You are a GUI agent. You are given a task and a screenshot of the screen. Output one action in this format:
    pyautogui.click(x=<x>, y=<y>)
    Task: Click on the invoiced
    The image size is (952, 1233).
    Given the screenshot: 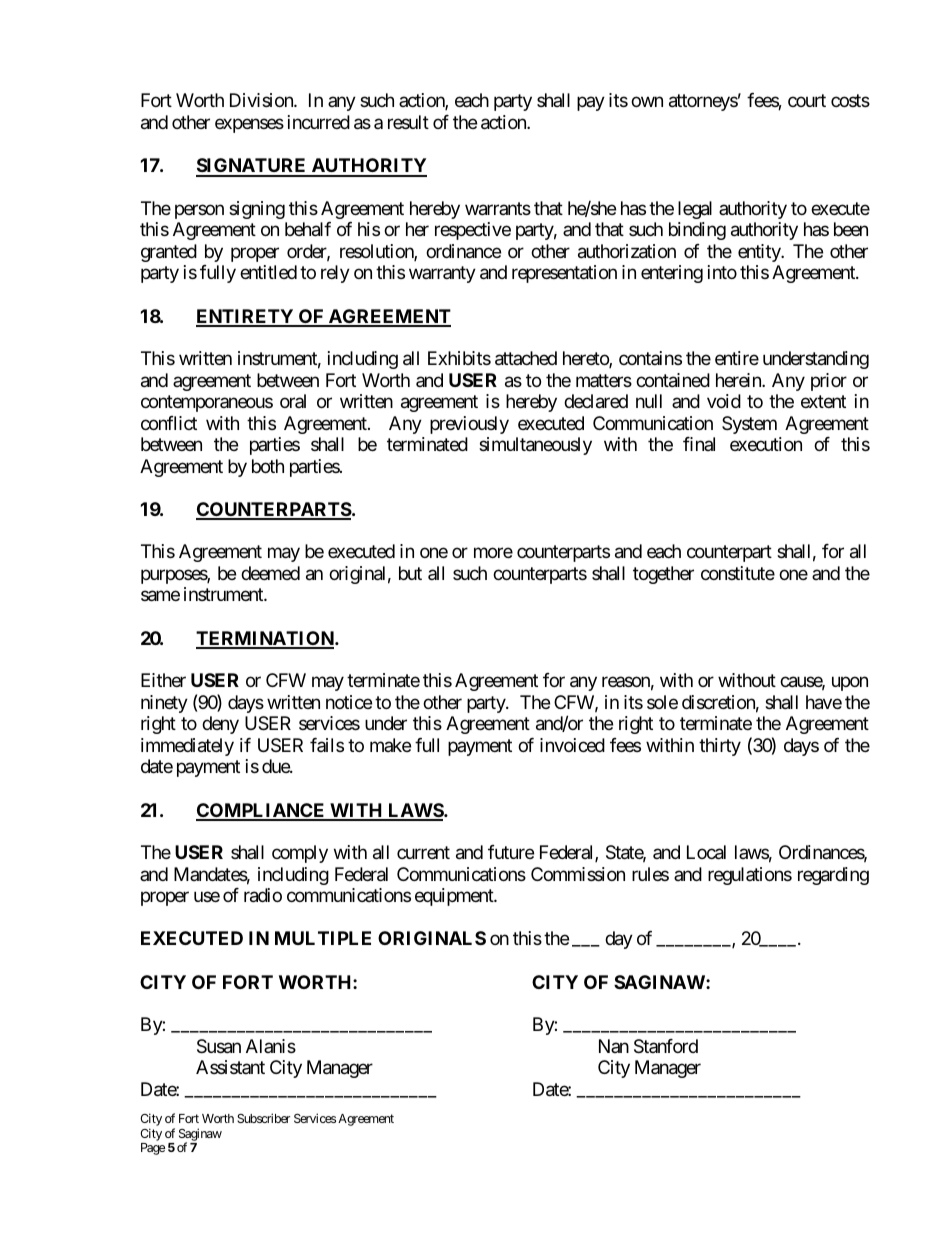 What is the action you would take?
    pyautogui.click(x=572, y=745)
